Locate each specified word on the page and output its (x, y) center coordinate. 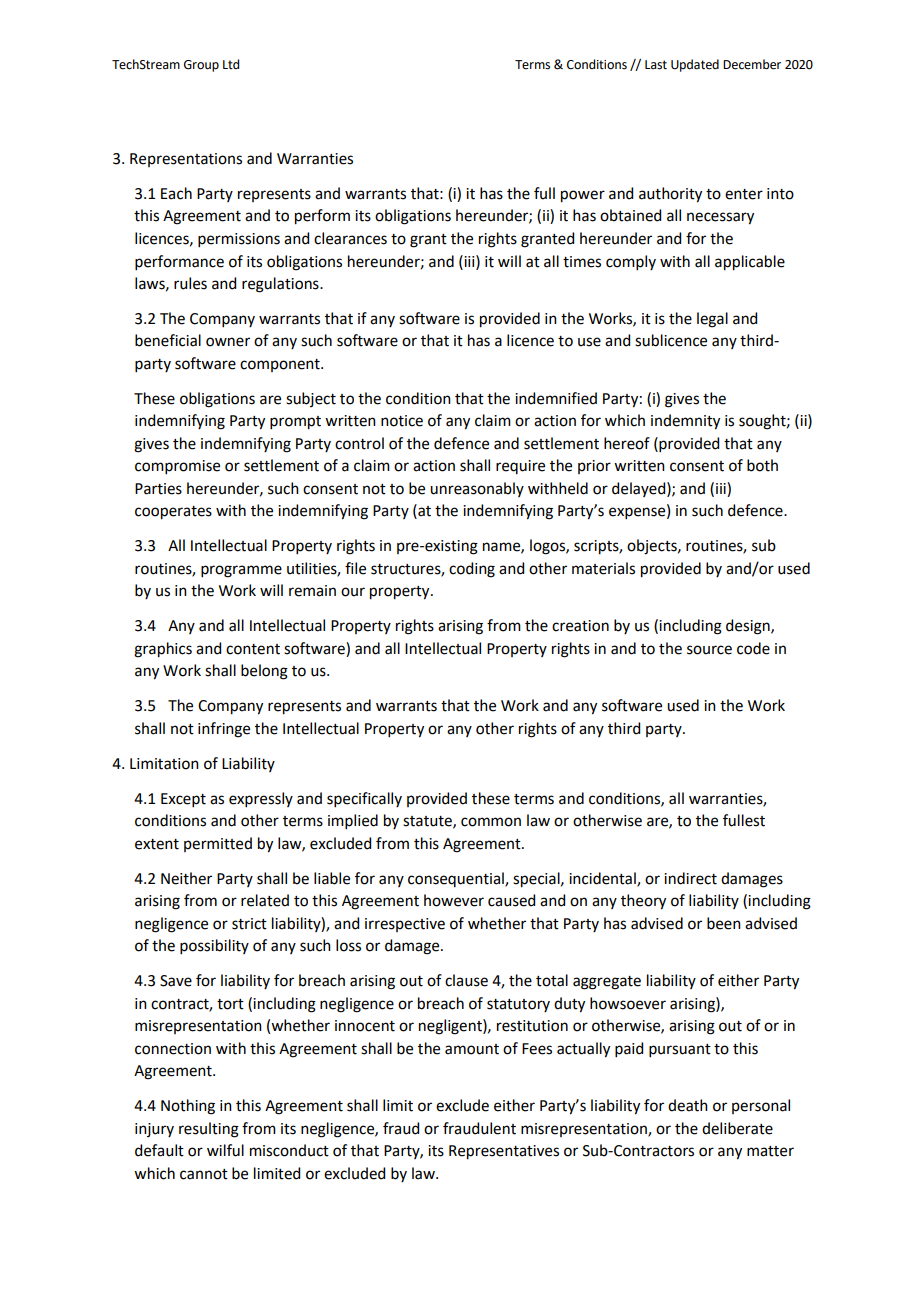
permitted (218, 844)
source (709, 650)
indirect (690, 878)
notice (402, 421)
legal (712, 320)
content (253, 649)
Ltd (231, 64)
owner (228, 342)
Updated (695, 65)
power (583, 196)
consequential (457, 879)
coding (472, 570)
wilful (225, 1150)
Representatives (504, 1152)
